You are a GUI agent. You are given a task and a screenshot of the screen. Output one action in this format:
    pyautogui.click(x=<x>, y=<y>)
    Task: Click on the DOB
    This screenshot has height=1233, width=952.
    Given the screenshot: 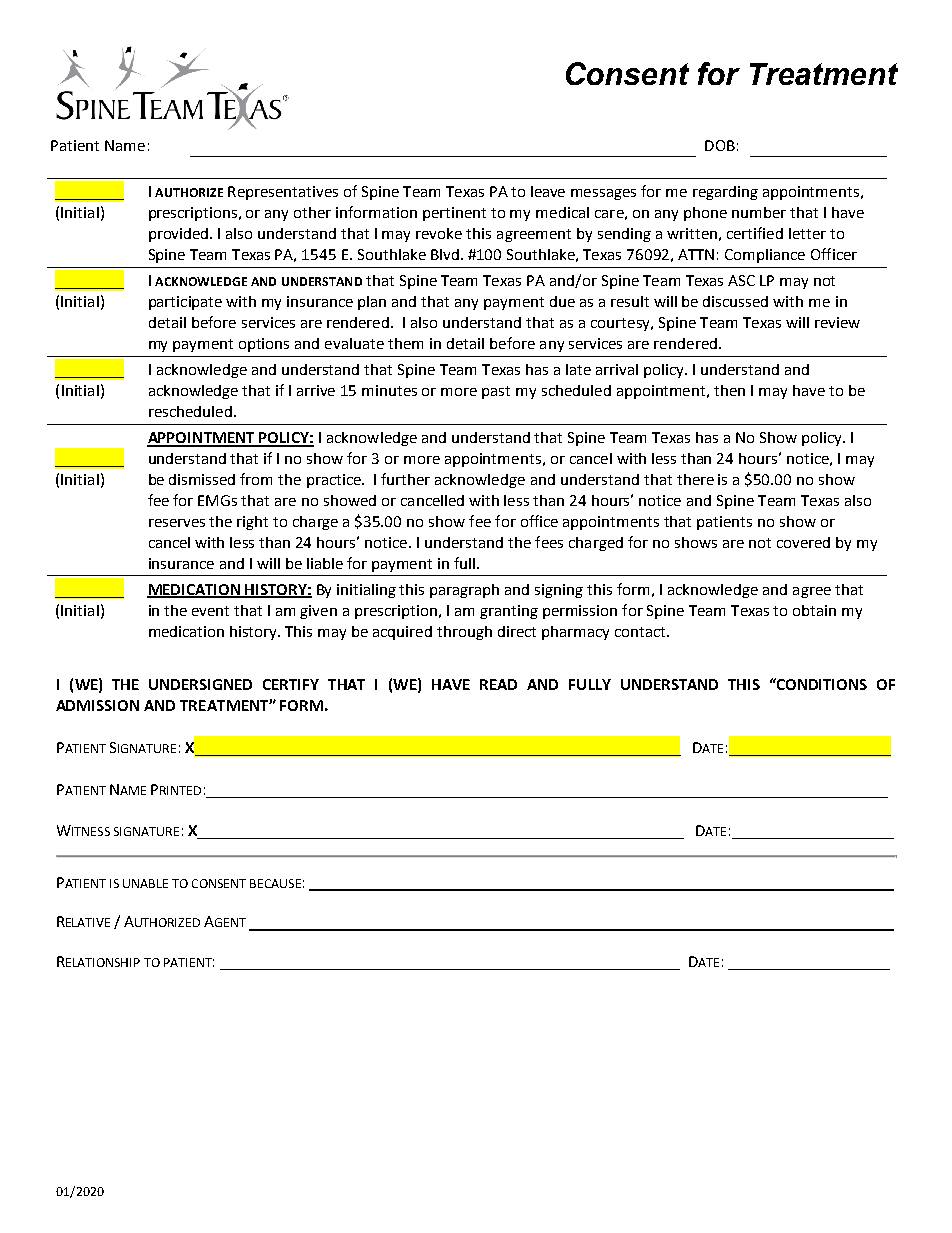 What is the action you would take?
    pyautogui.click(x=720, y=145)
